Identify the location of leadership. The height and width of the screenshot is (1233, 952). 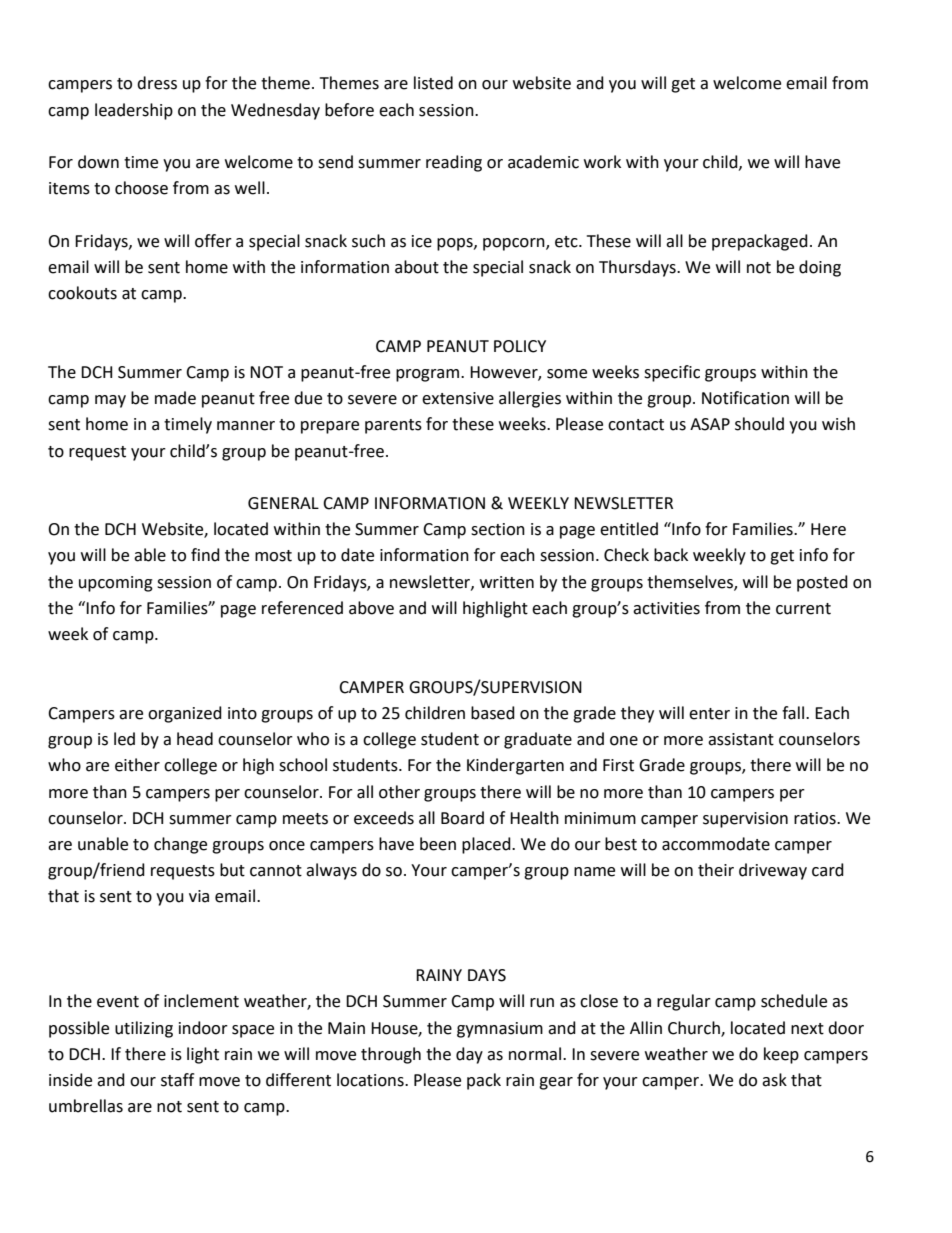
(134, 111).
